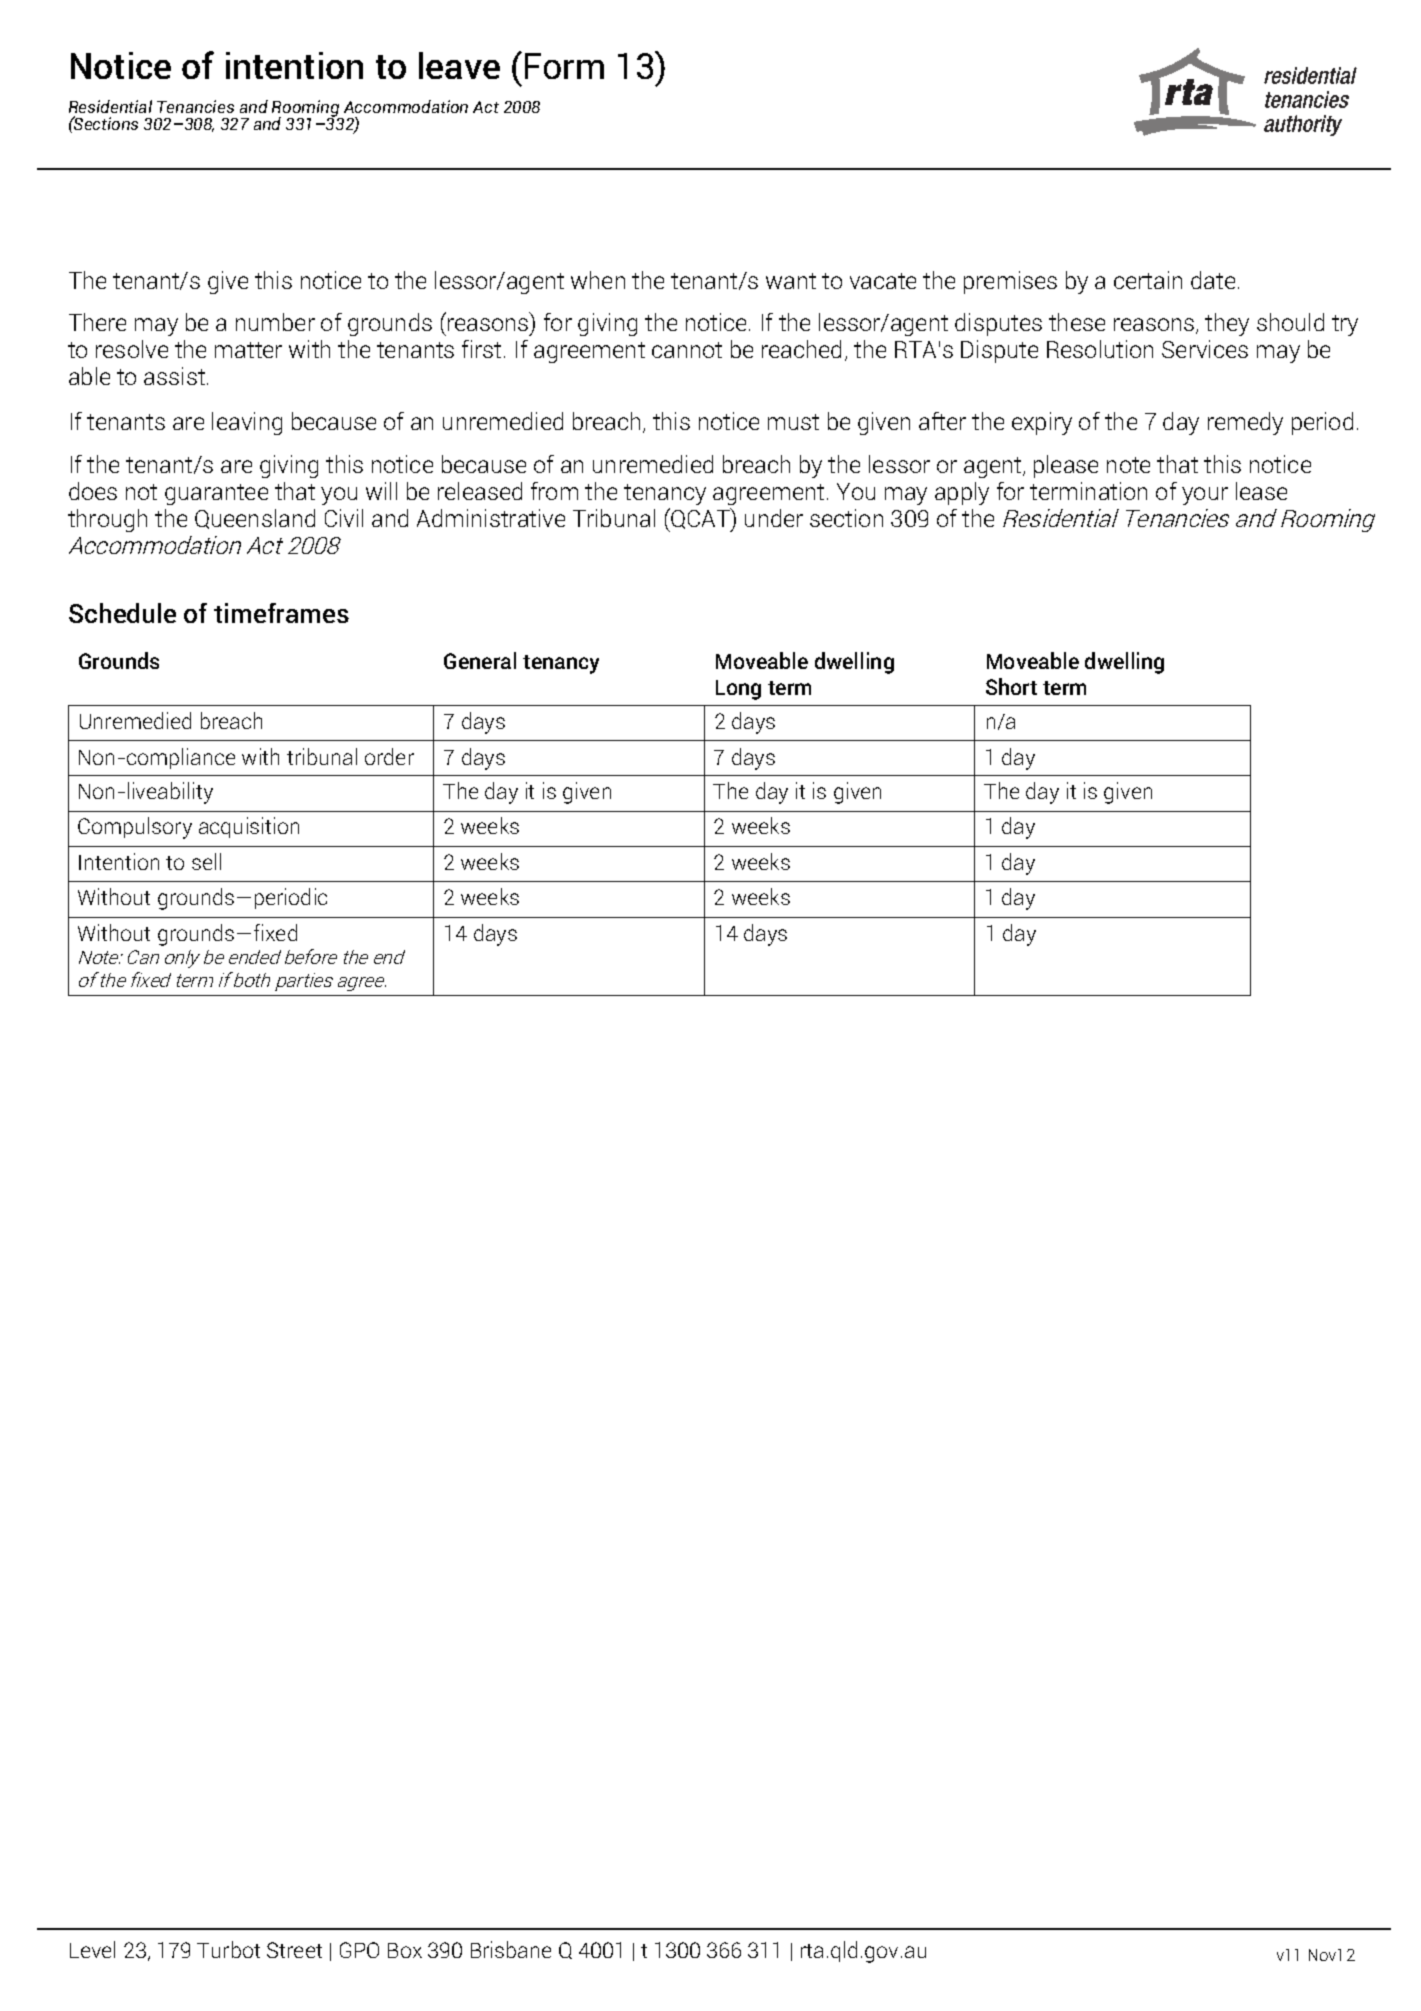 This page has width=1421, height=2011. Describe the element at coordinates (1011, 686) in the page. I see `Short` at that location.
